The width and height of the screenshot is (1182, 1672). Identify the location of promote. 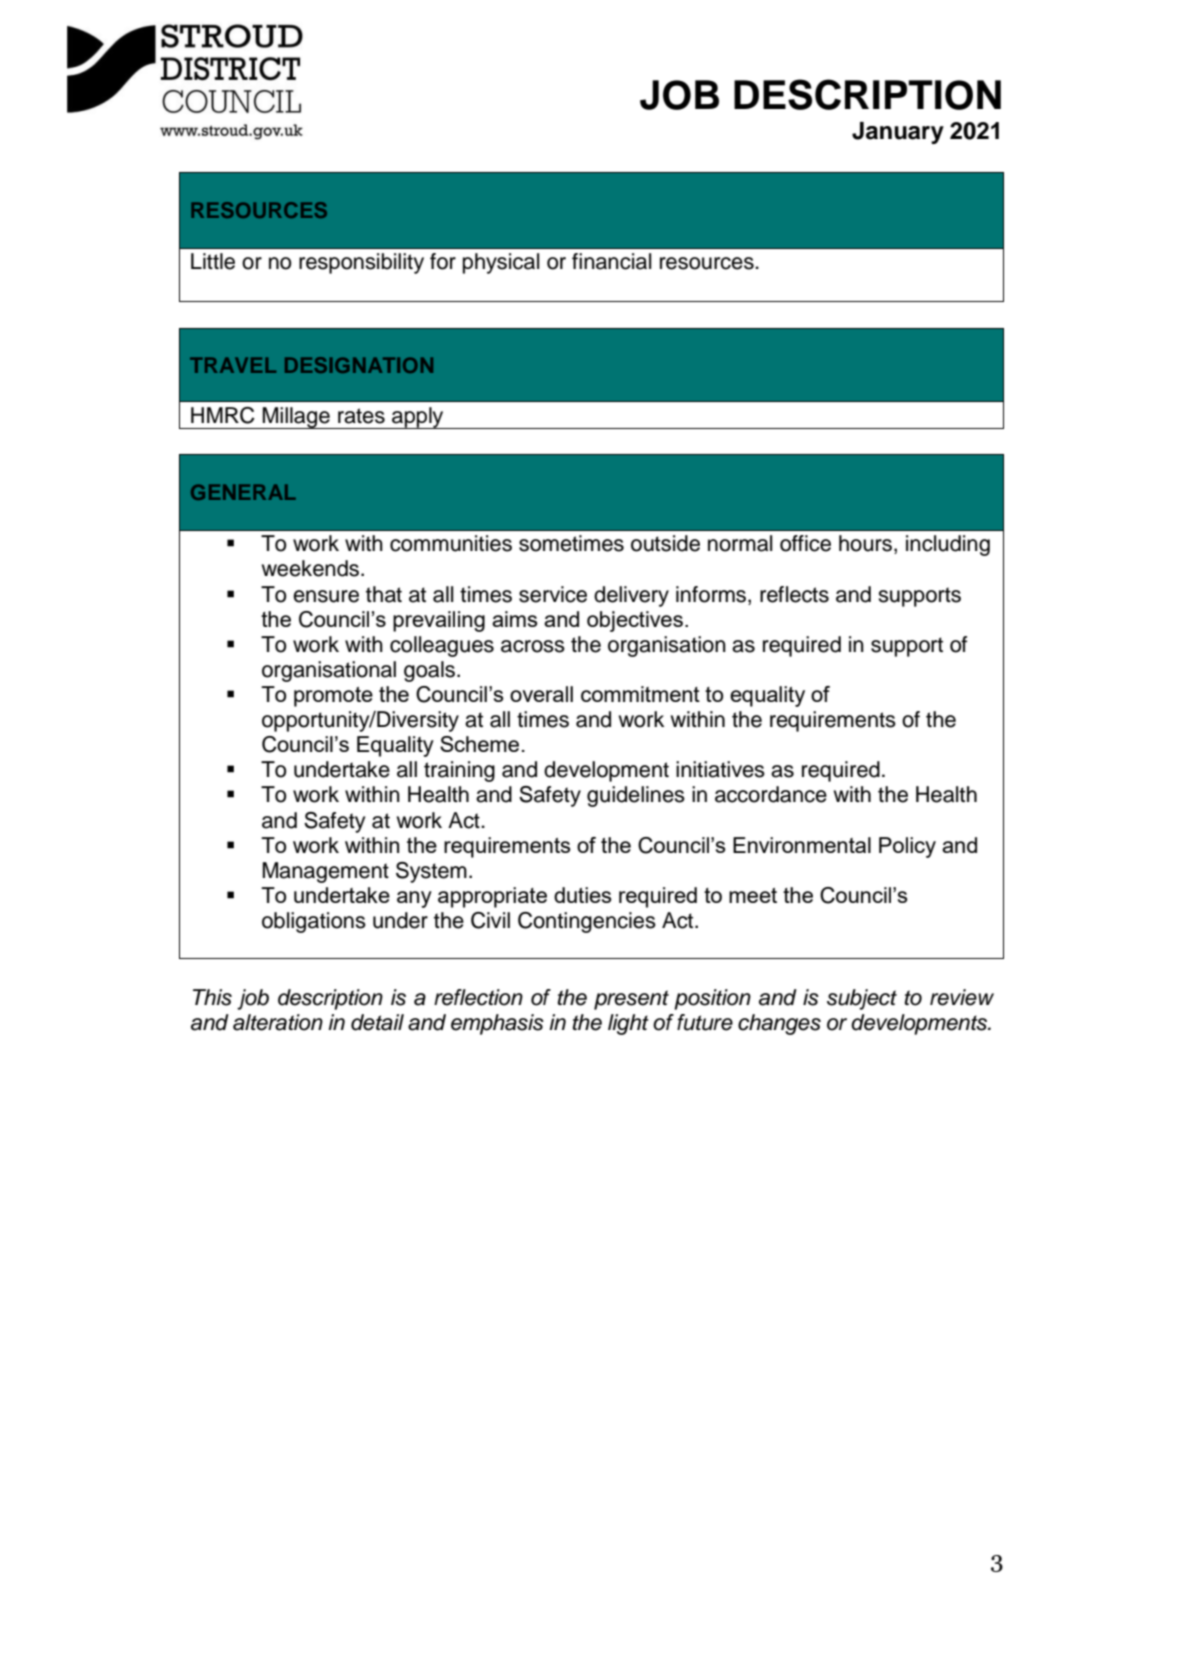
(333, 697).
